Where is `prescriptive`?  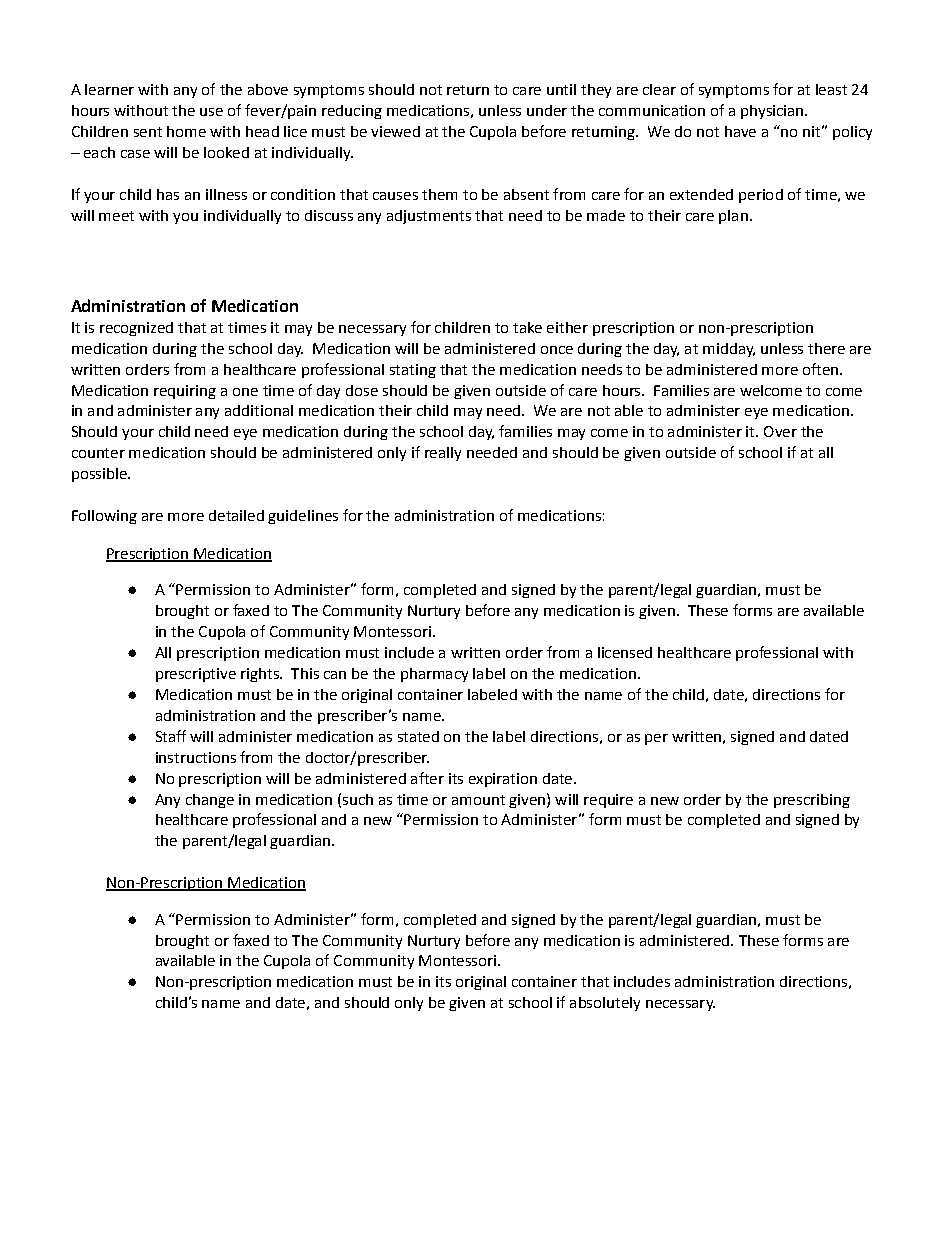
prescriptive is located at coordinates (196, 675).
